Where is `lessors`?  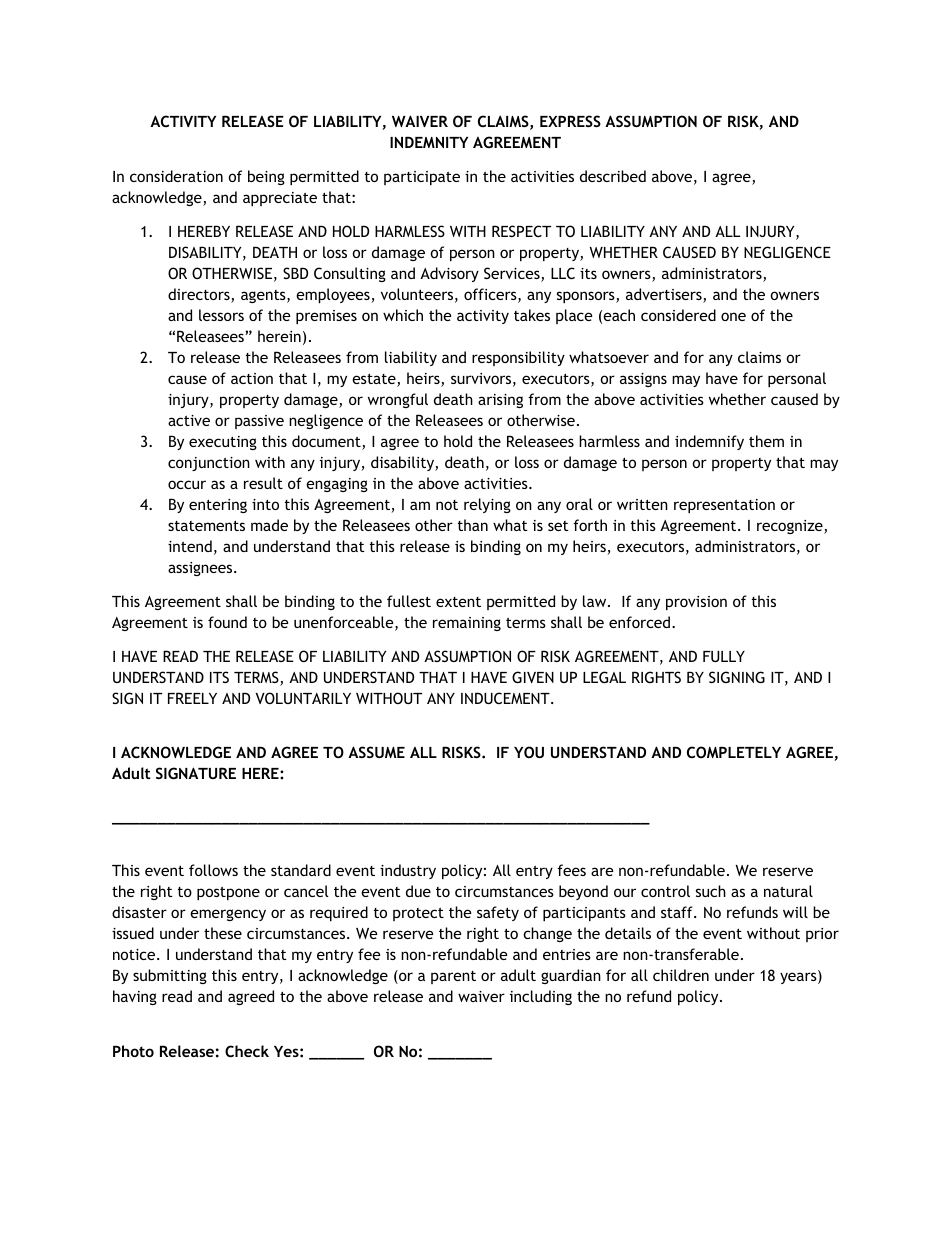
lessors is located at coordinates (221, 315).
